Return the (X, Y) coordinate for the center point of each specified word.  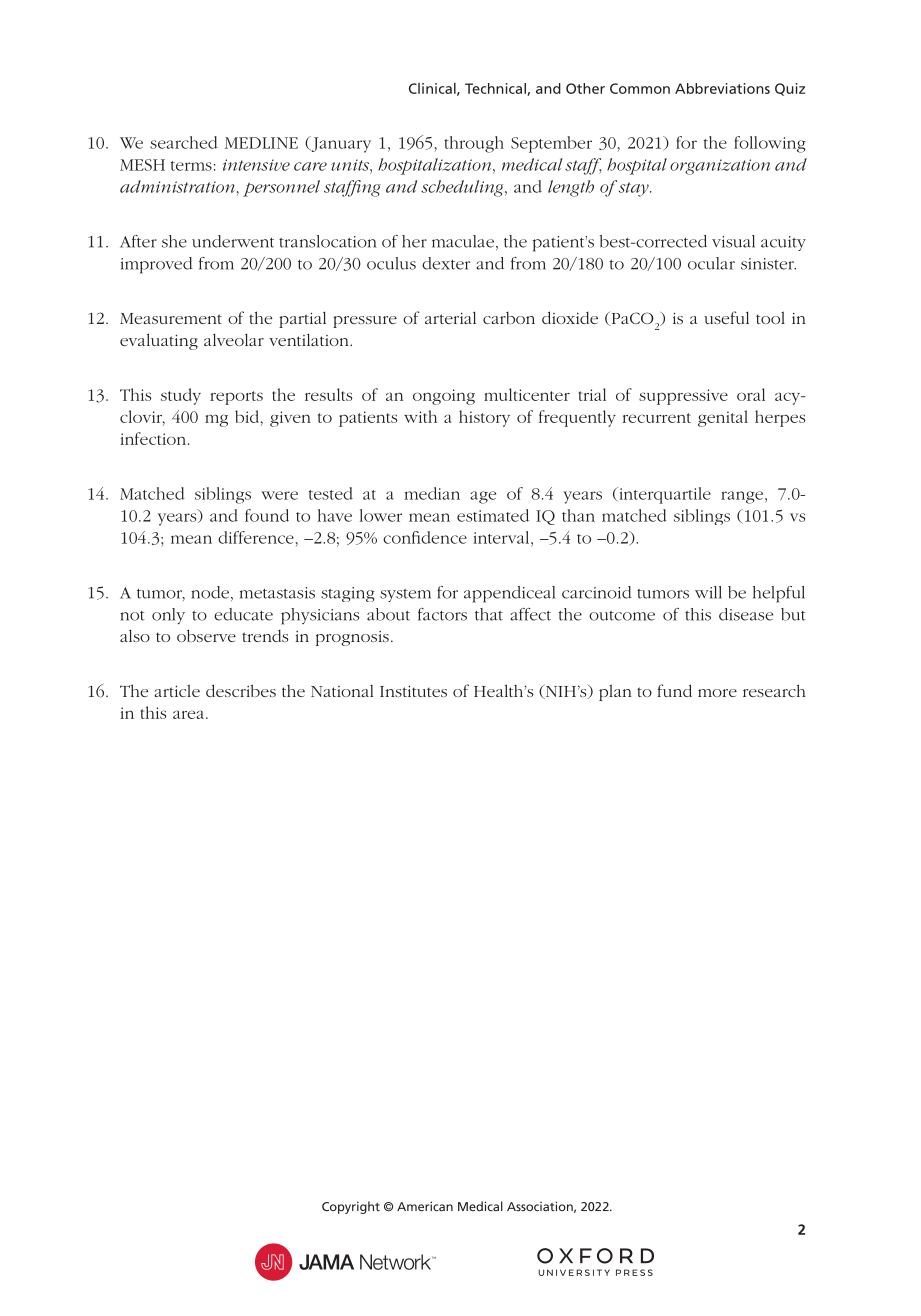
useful (726, 317)
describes (241, 690)
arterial (450, 317)
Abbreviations (722, 88)
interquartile (664, 495)
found (267, 515)
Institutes (413, 691)
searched (184, 142)
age (483, 497)
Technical (496, 89)
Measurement (171, 318)
